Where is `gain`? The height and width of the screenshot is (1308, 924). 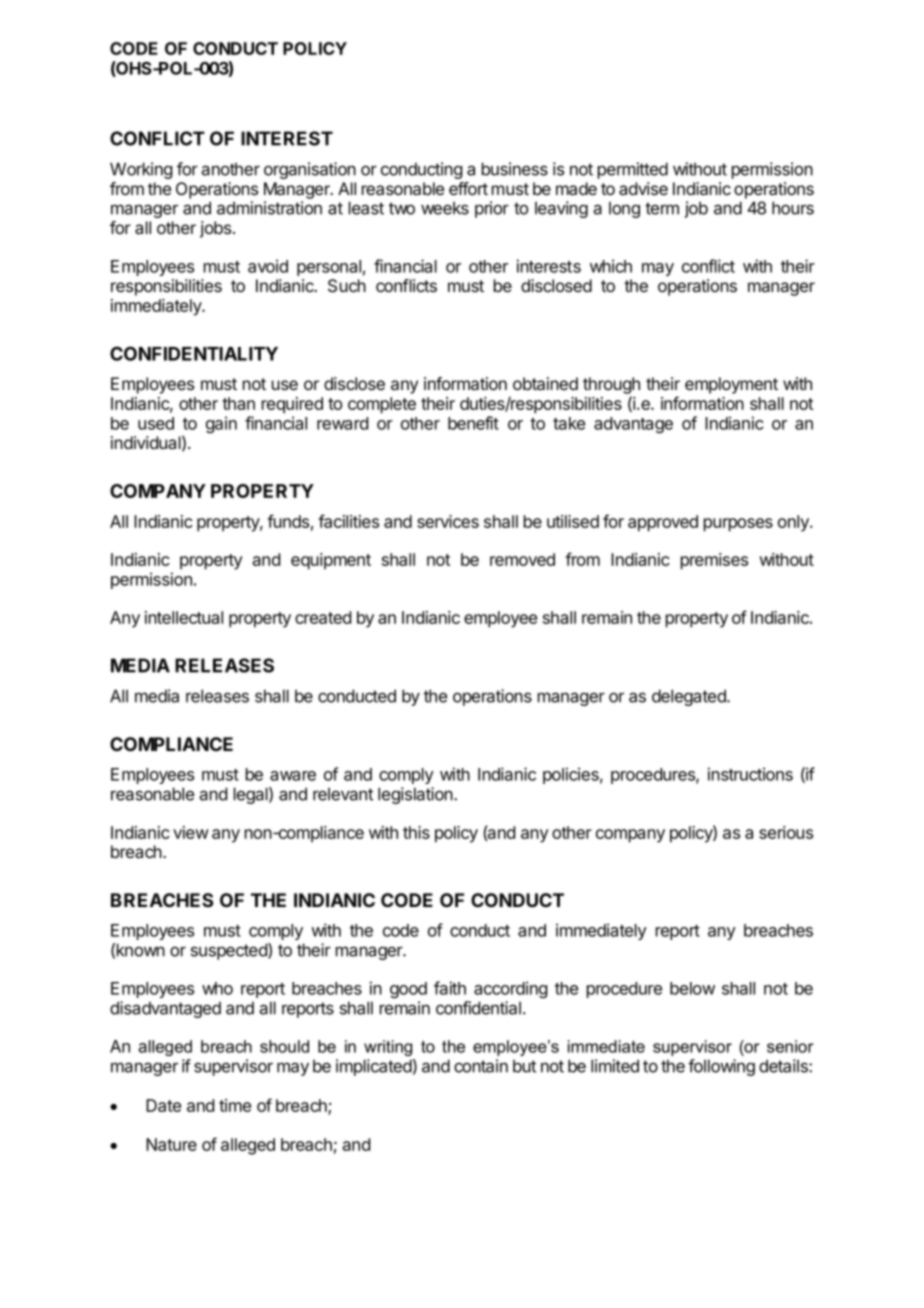
gain is located at coordinates (221, 424).
